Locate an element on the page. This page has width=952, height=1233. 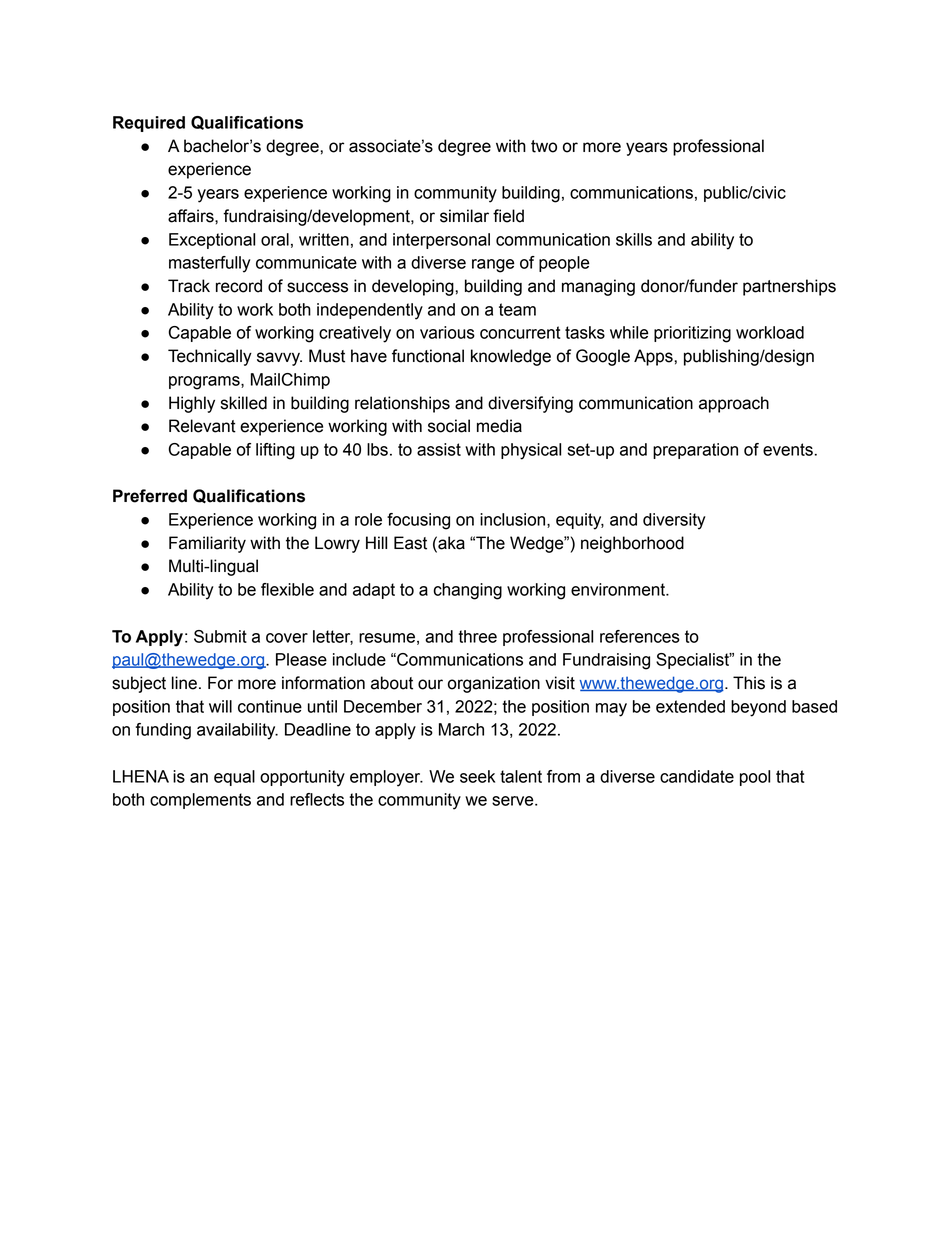
skills is located at coordinates (634, 239).
